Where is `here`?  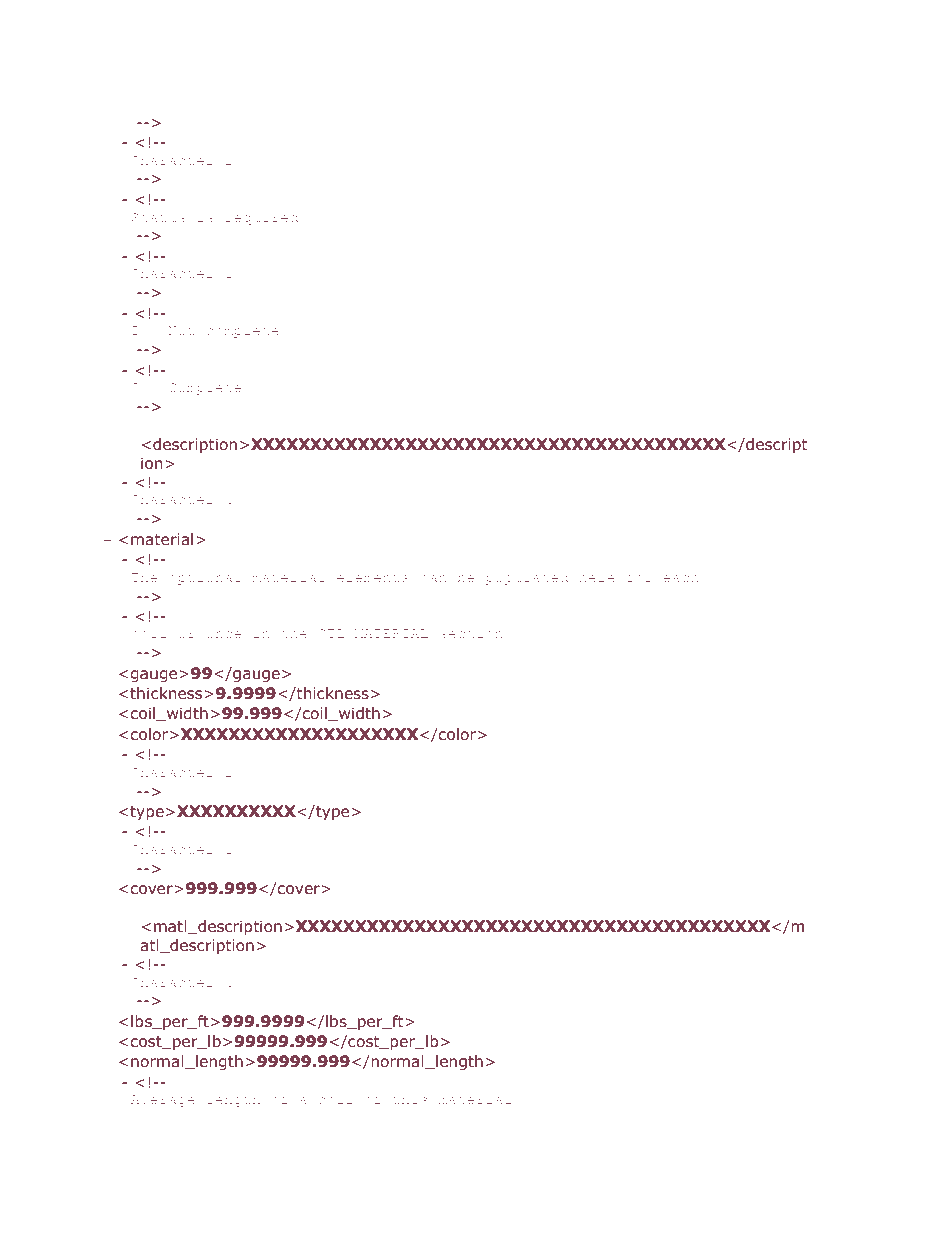 here is located at coordinates (597, 577).
